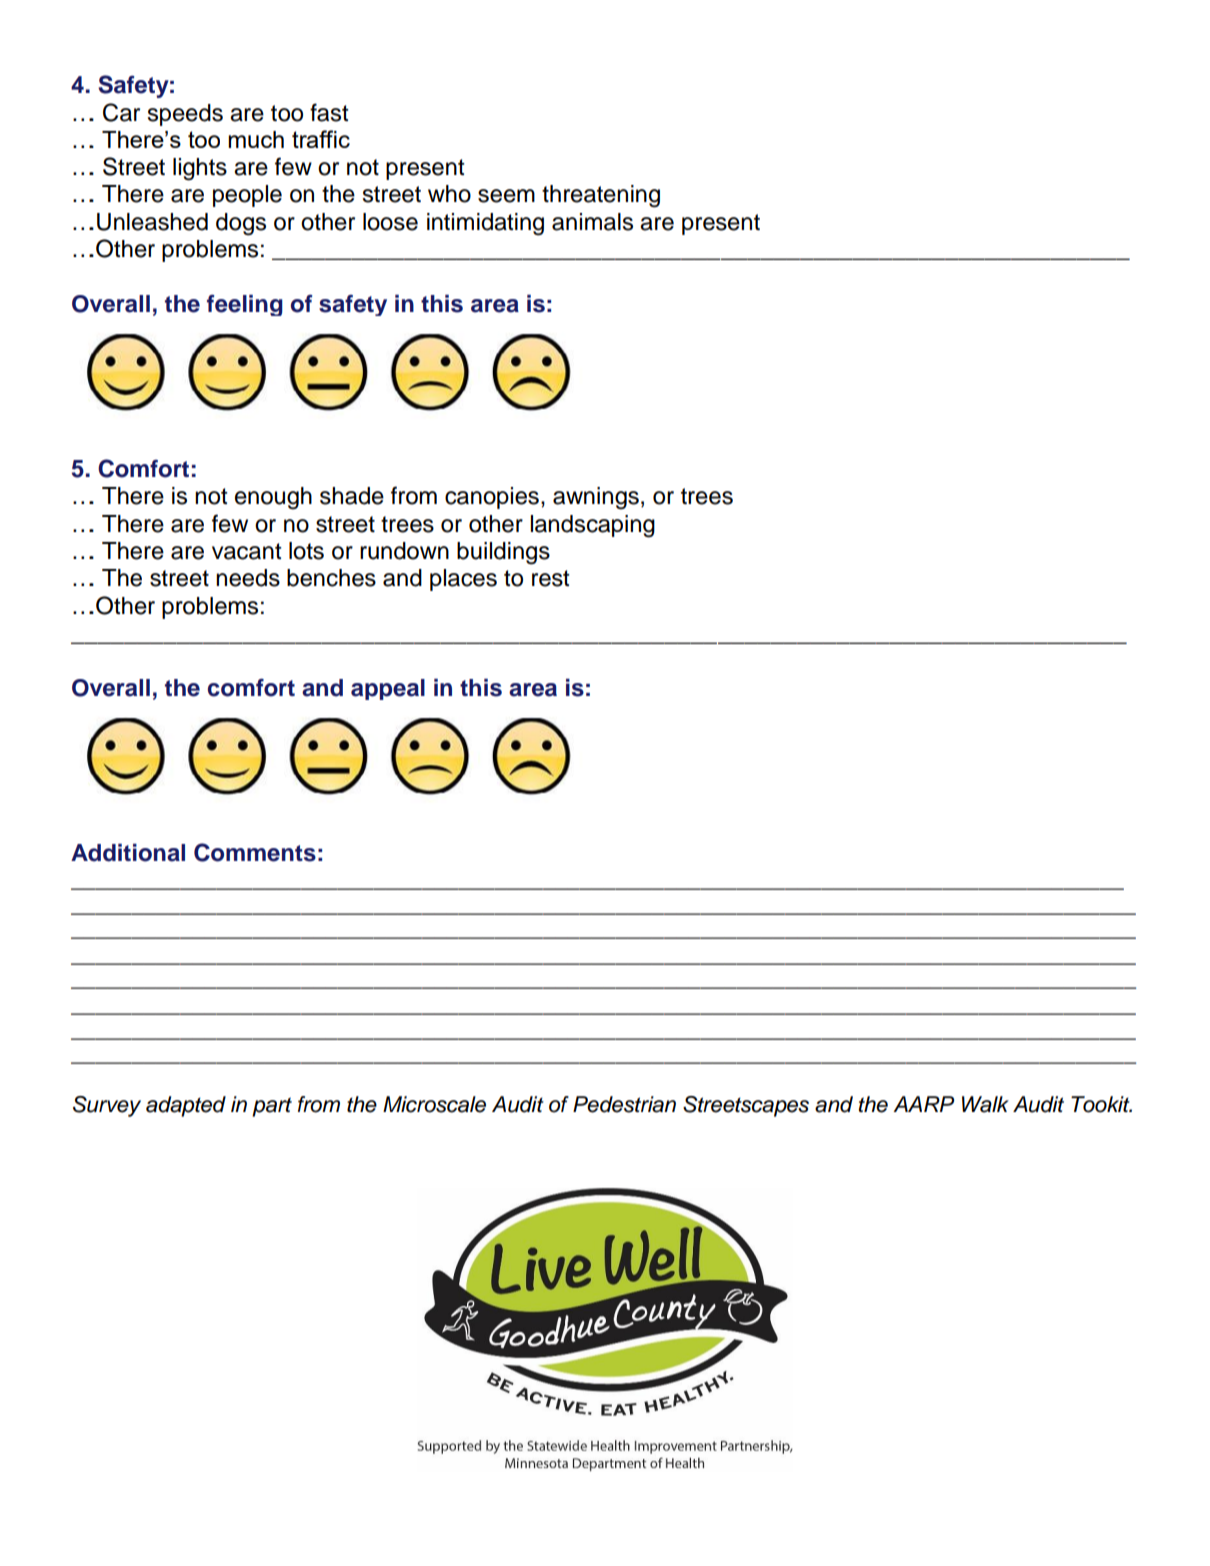 The height and width of the screenshot is (1566, 1210). Describe the element at coordinates (186, 1106) in the screenshot. I see `adapted` at that location.
